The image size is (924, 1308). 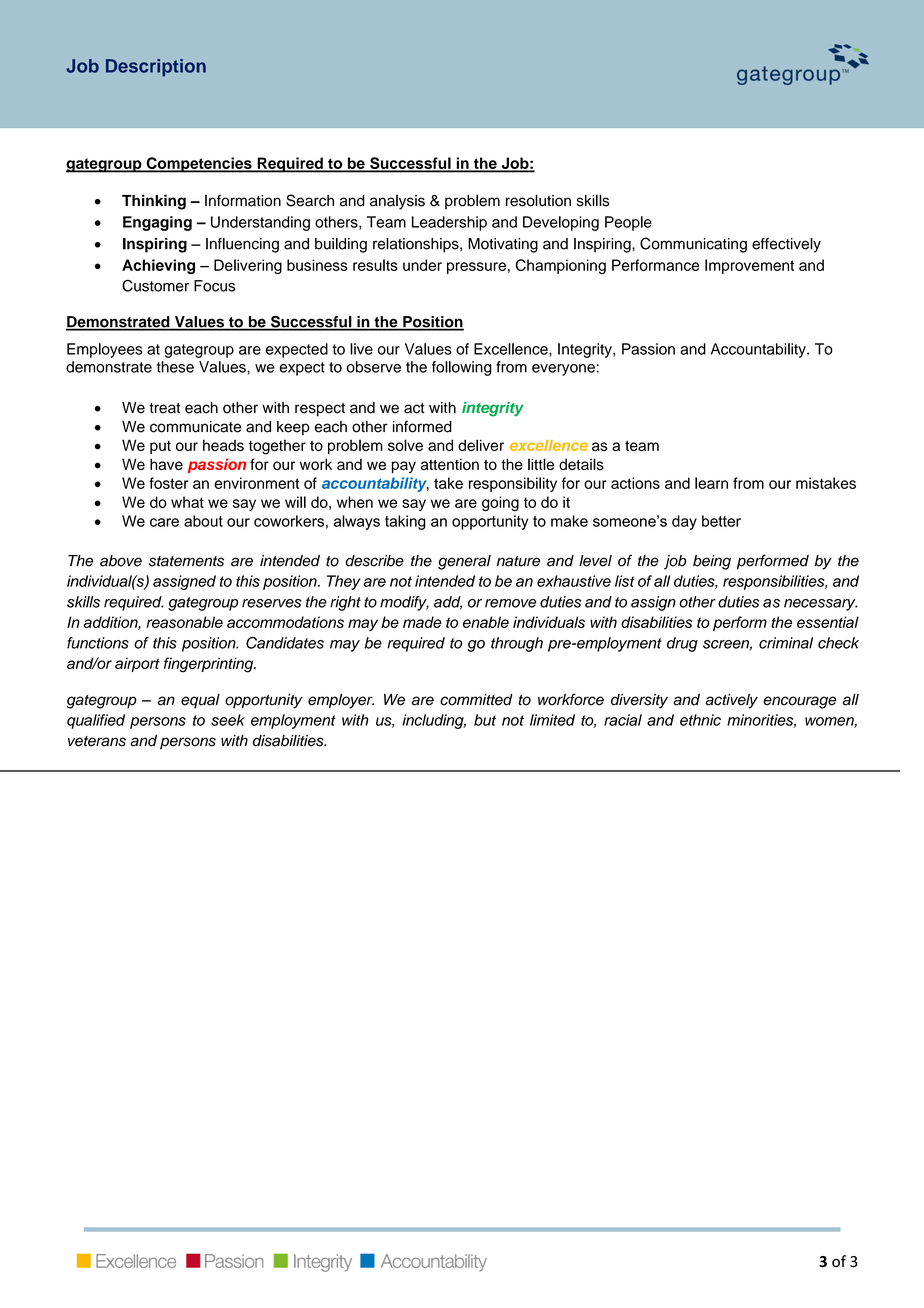 What do you see at coordinates (628, 223) in the screenshot?
I see `People` at bounding box center [628, 223].
